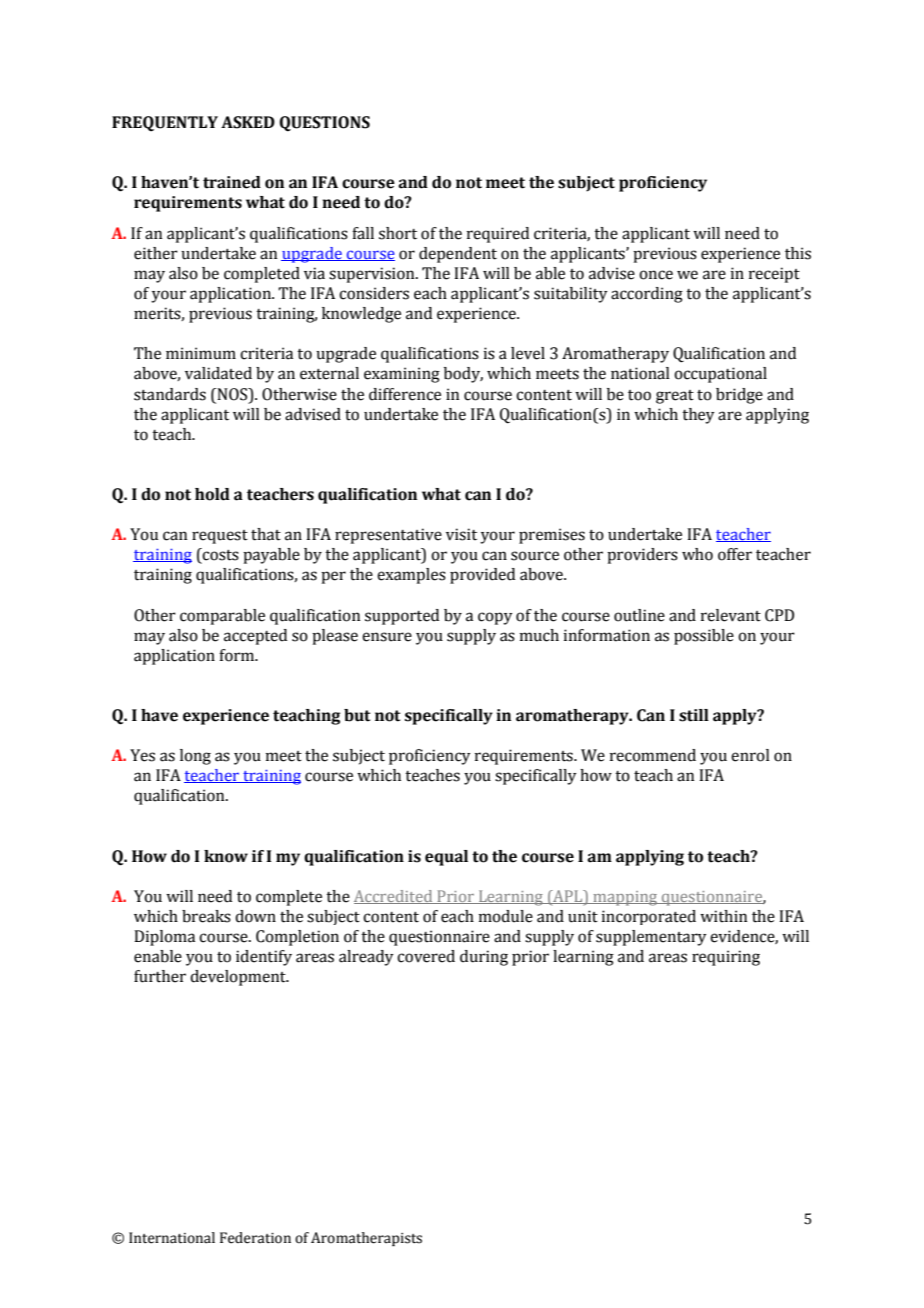  What do you see at coordinates (212, 494) in the screenshot?
I see `hold` at bounding box center [212, 494].
